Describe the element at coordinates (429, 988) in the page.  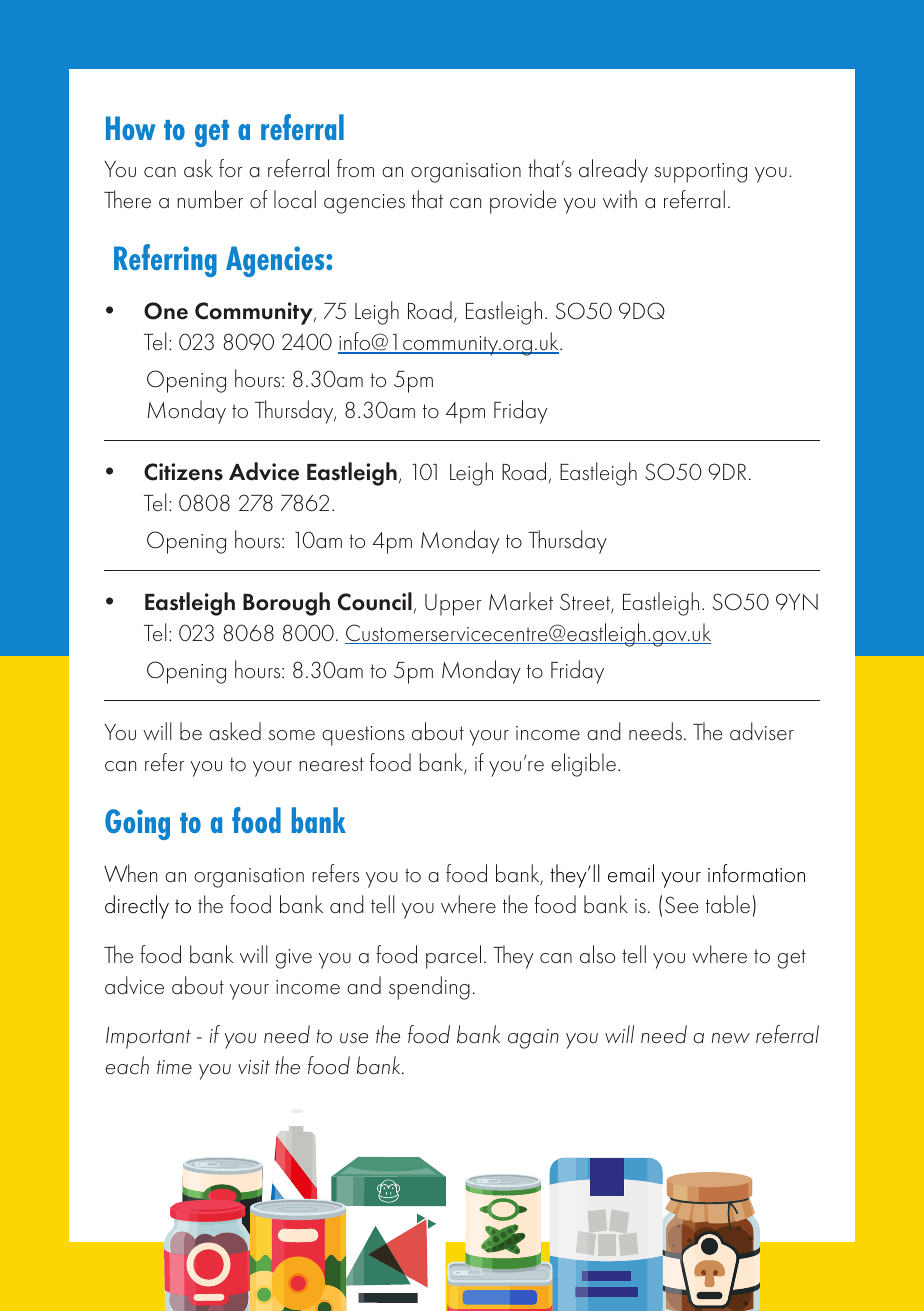
I see `spending` at that location.
